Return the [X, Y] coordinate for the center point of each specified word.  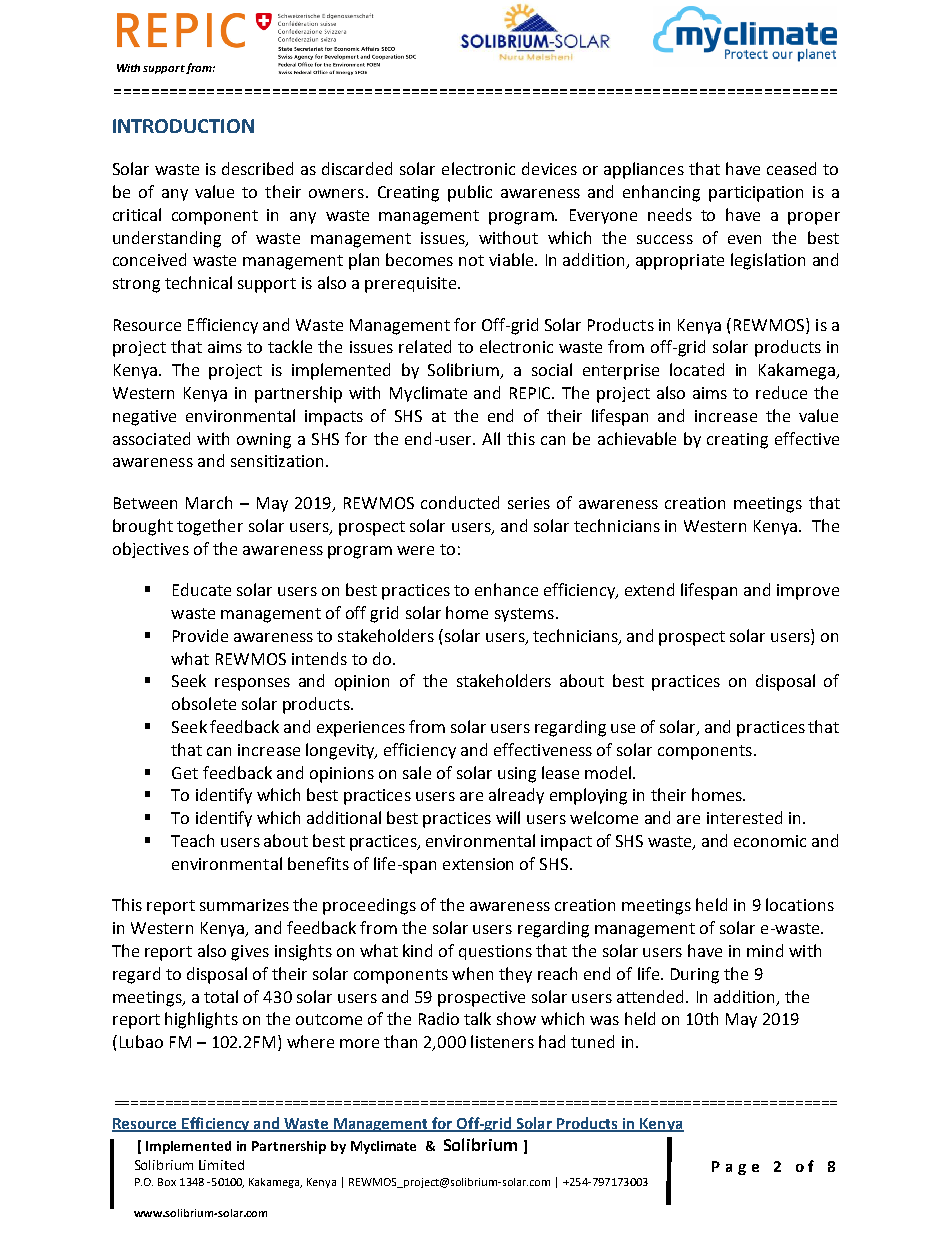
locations [800, 904]
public [470, 193]
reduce [781, 392]
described [257, 168]
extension [478, 864]
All [491, 438]
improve [808, 592]
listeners [502, 1041]
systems [524, 615]
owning [264, 441]
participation [756, 194]
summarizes [244, 905]
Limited [221, 1165]
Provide [200, 635]
